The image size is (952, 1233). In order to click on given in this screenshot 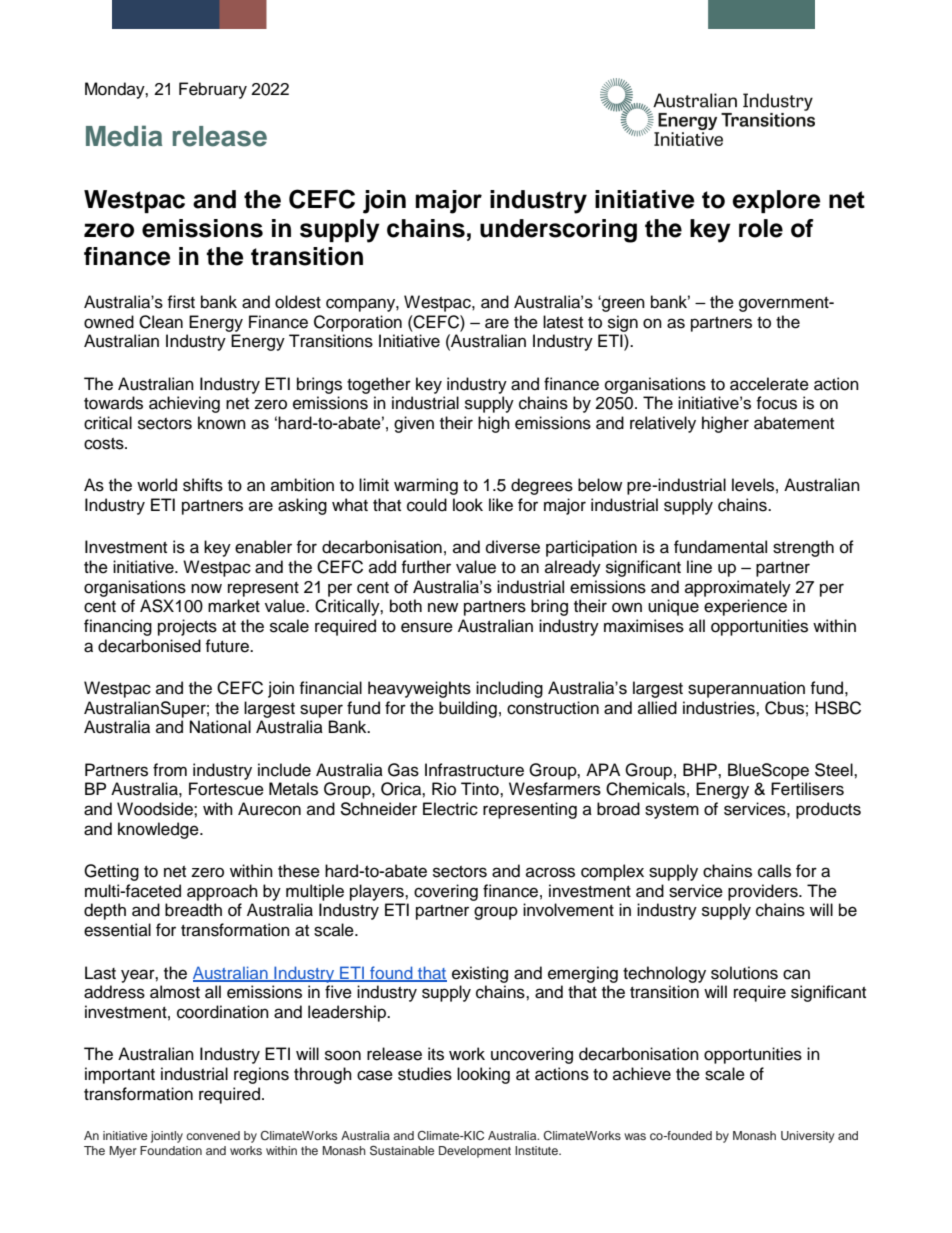, I will do `click(414, 424)`.
